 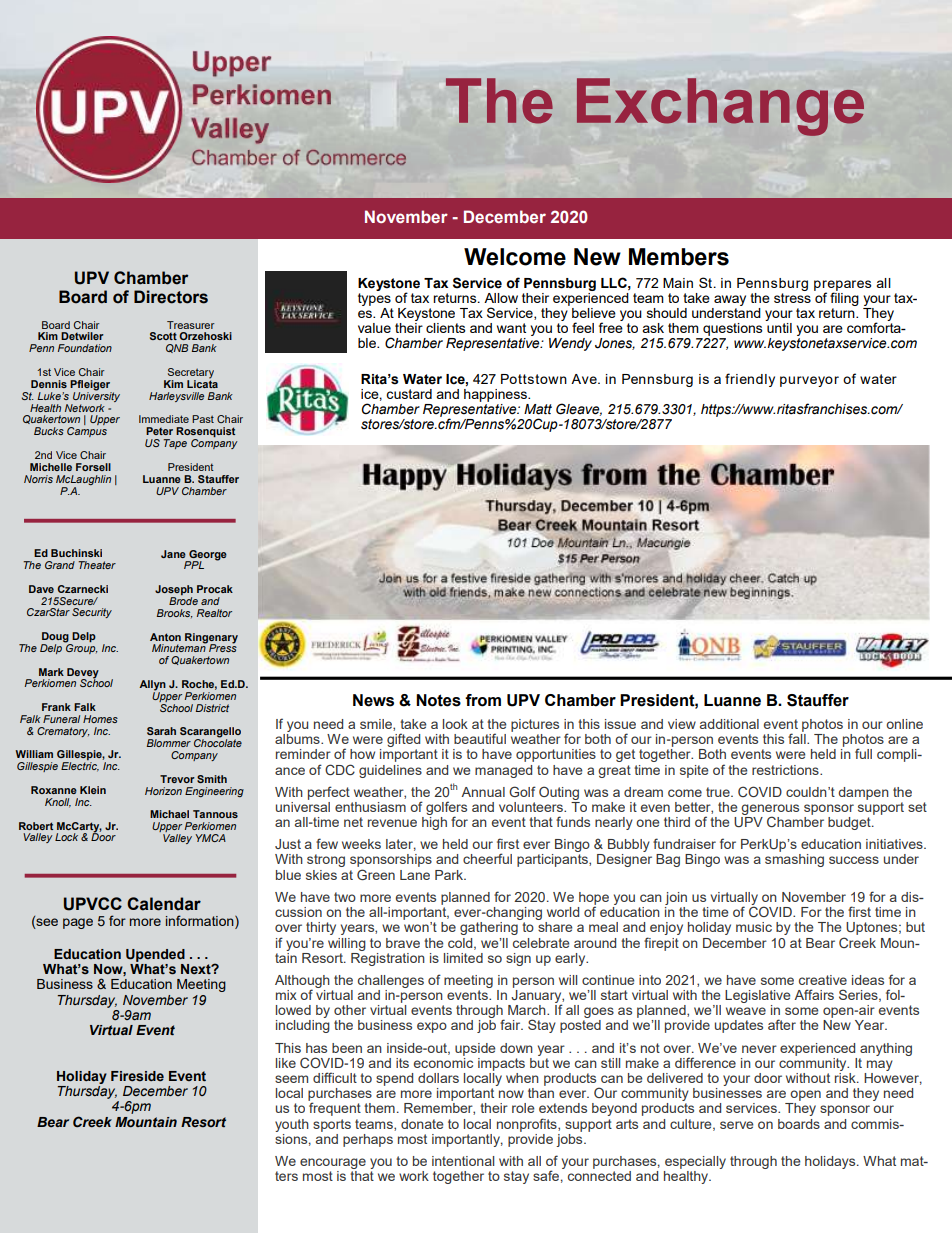 What do you see at coordinates (165, 637) in the screenshot?
I see `Anton` at bounding box center [165, 637].
